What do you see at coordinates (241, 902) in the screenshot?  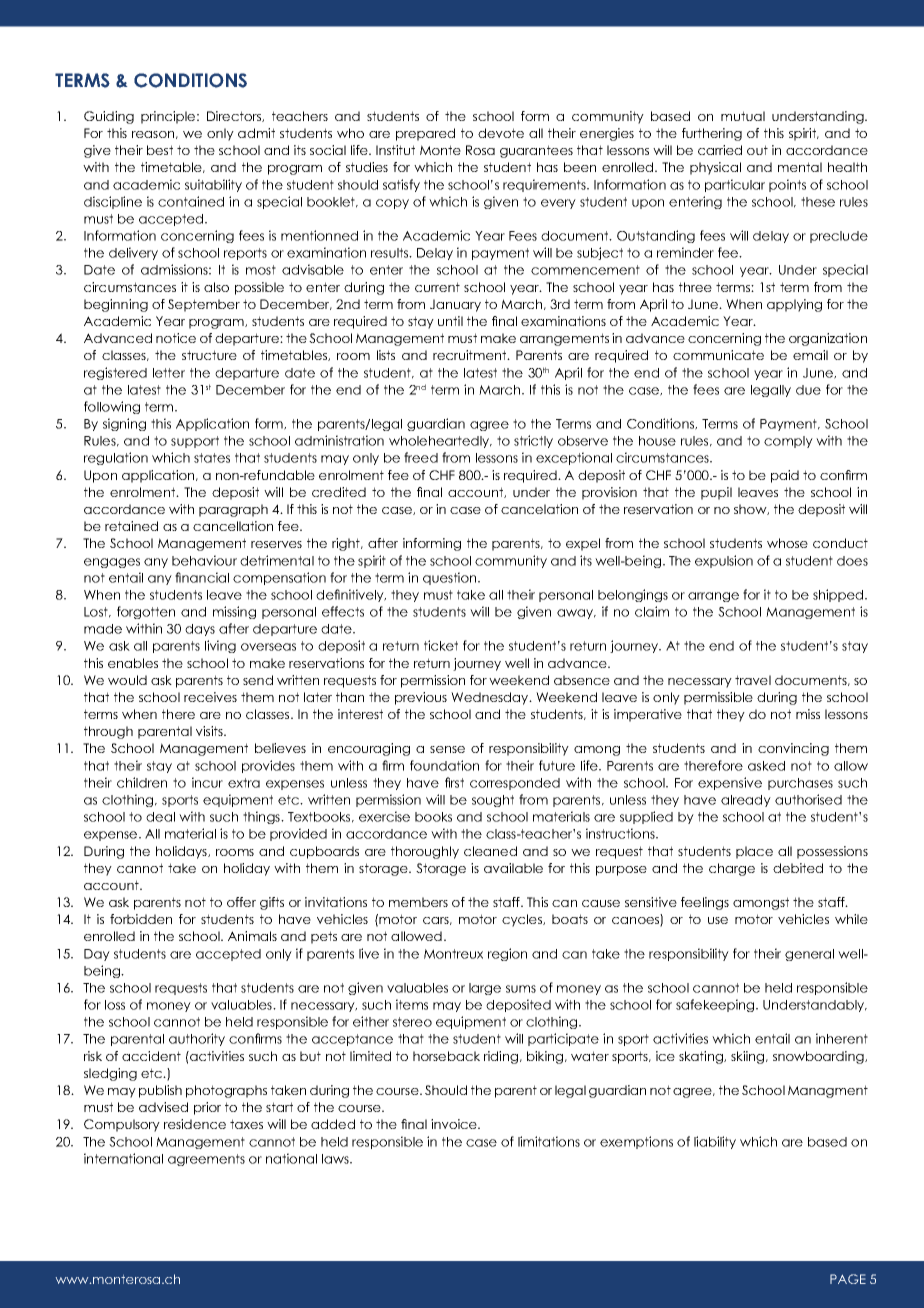 I see `offer` at bounding box center [241, 902].
